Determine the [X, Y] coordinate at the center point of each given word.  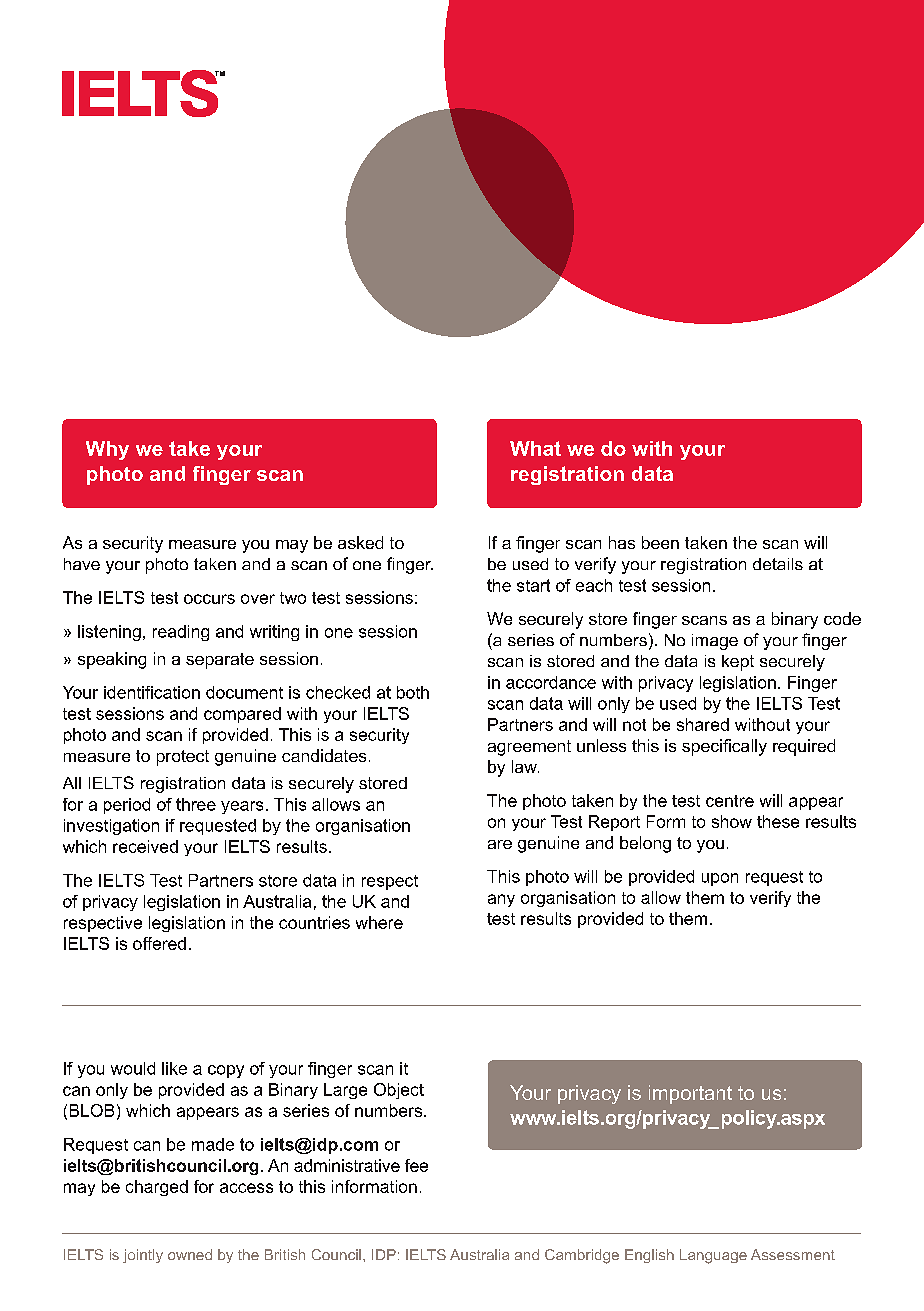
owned [190, 1254]
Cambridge [582, 1256]
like [174, 1068]
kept [738, 663]
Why [107, 450]
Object [399, 1091]
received [145, 846]
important [690, 1094]
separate [220, 661]
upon [720, 879]
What [535, 448]
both [413, 692]
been [660, 542]
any [501, 900]
